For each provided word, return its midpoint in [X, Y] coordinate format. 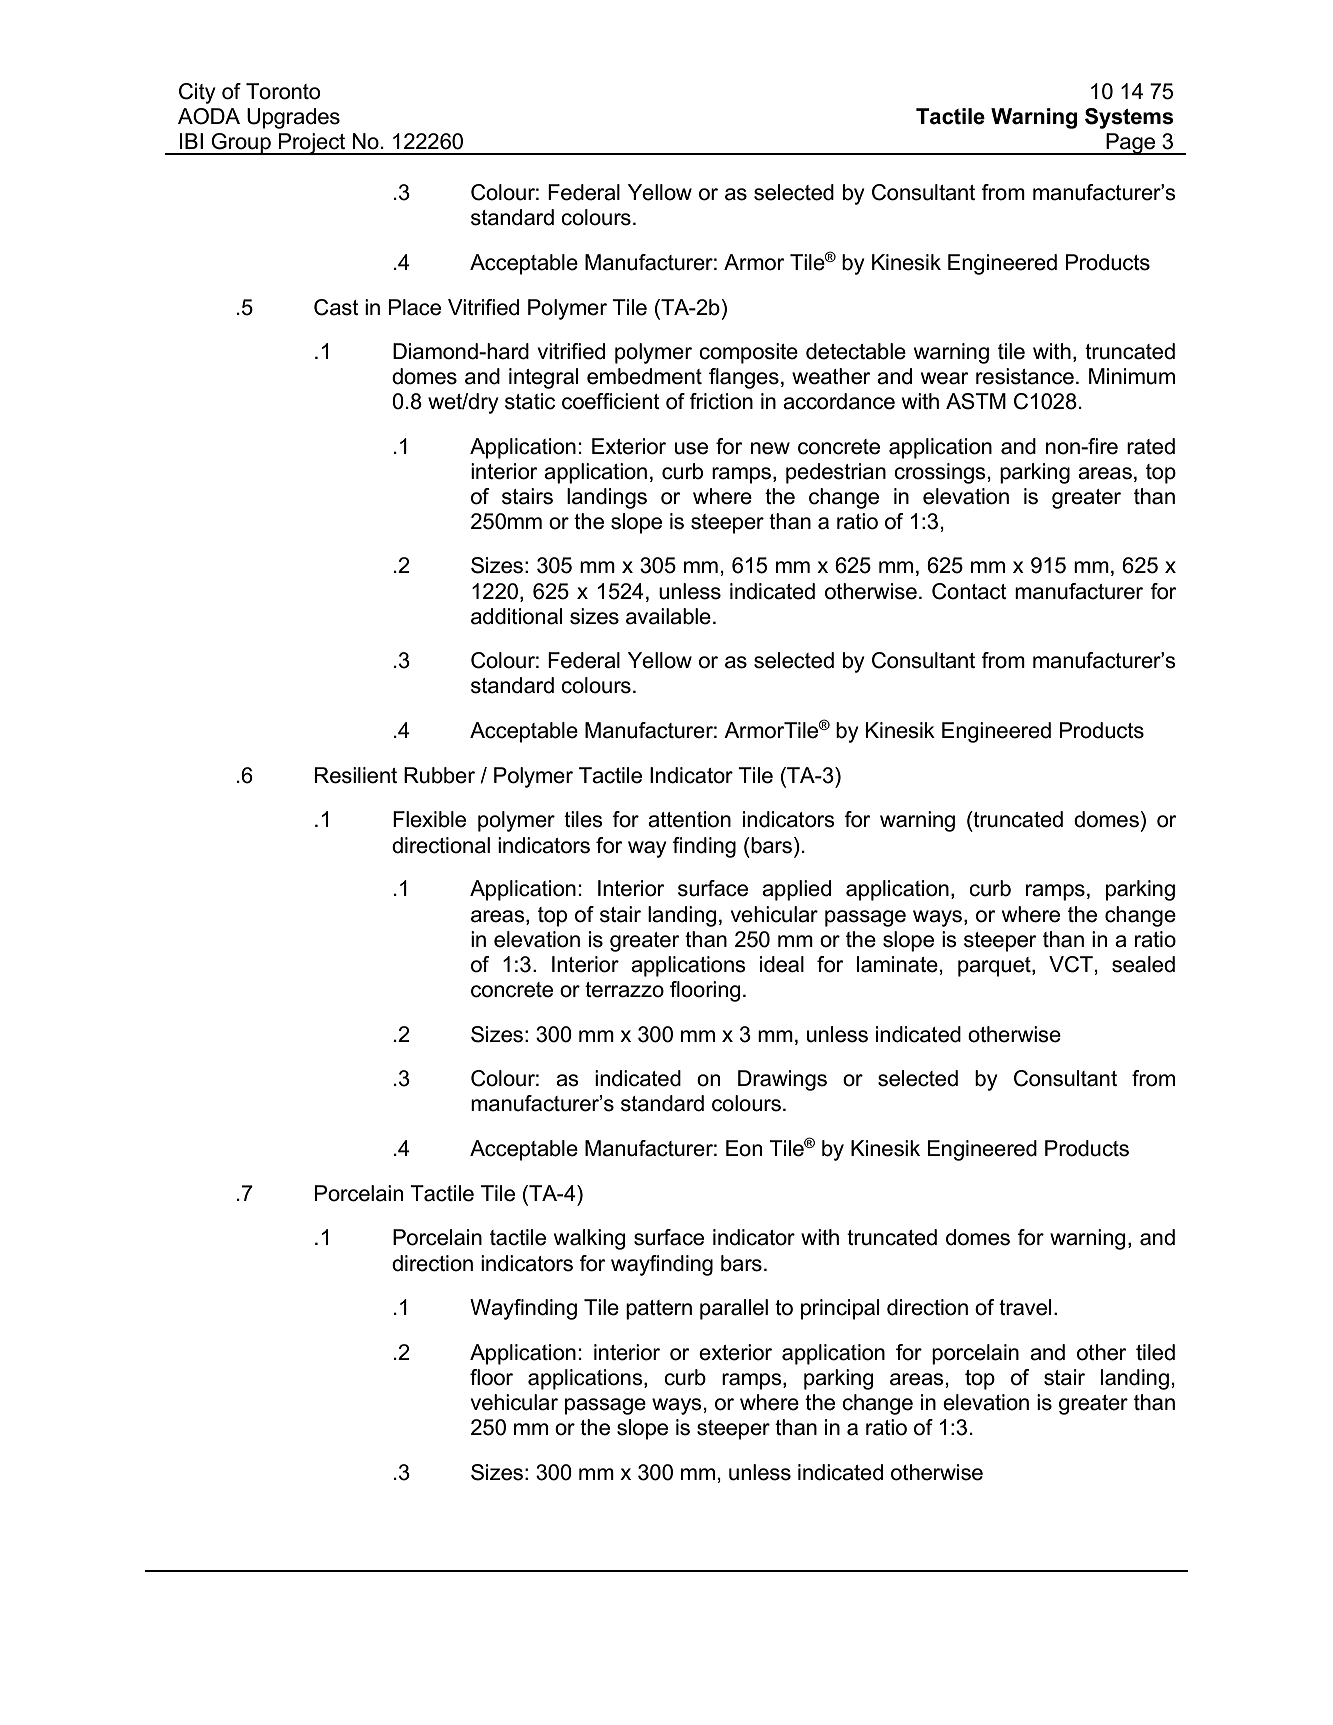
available [668, 616]
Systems [1129, 118]
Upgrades [293, 118]
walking [590, 1239]
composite [748, 353]
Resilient [356, 775]
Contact [969, 591]
